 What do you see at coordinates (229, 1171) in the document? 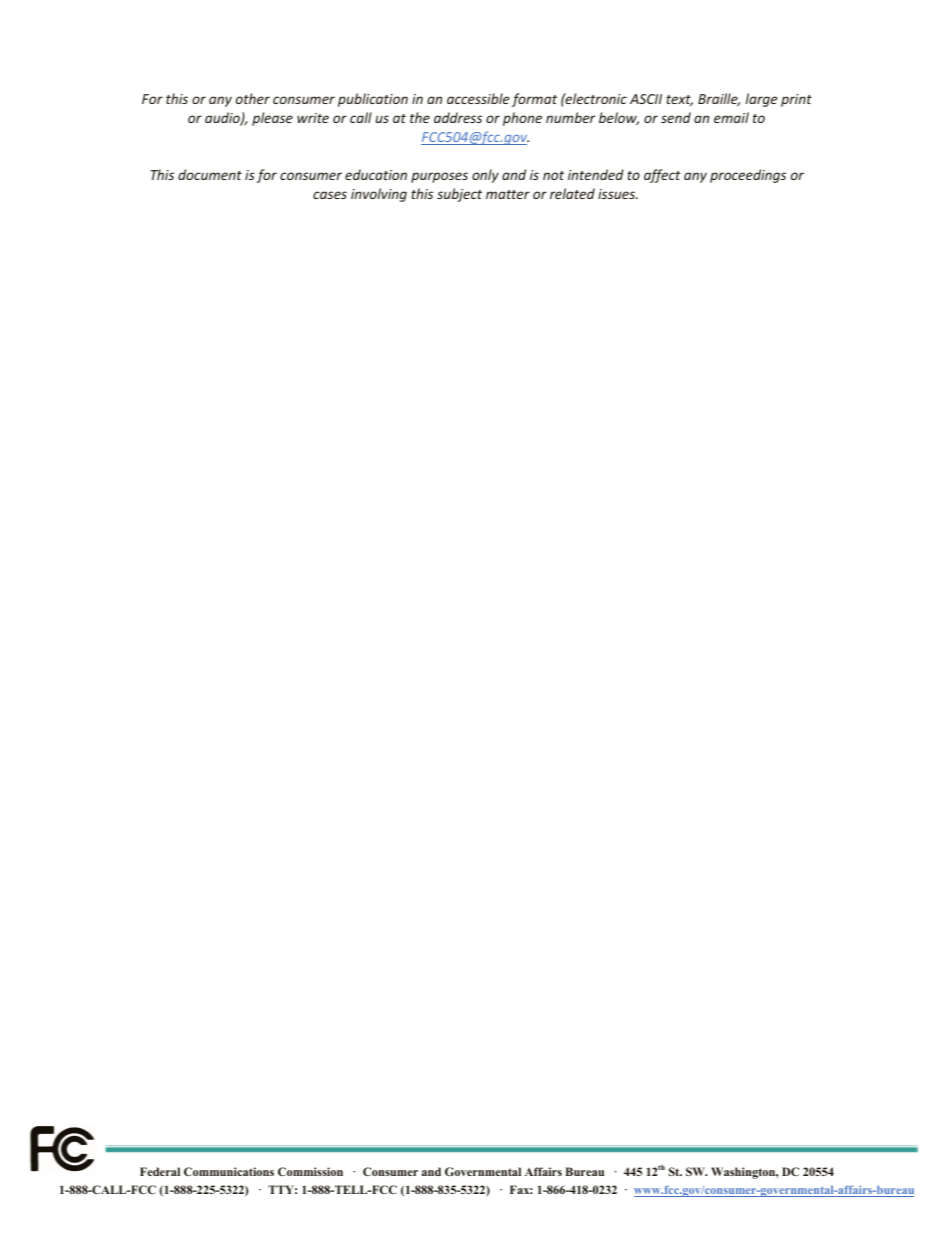
I see `Communications` at bounding box center [229, 1171].
